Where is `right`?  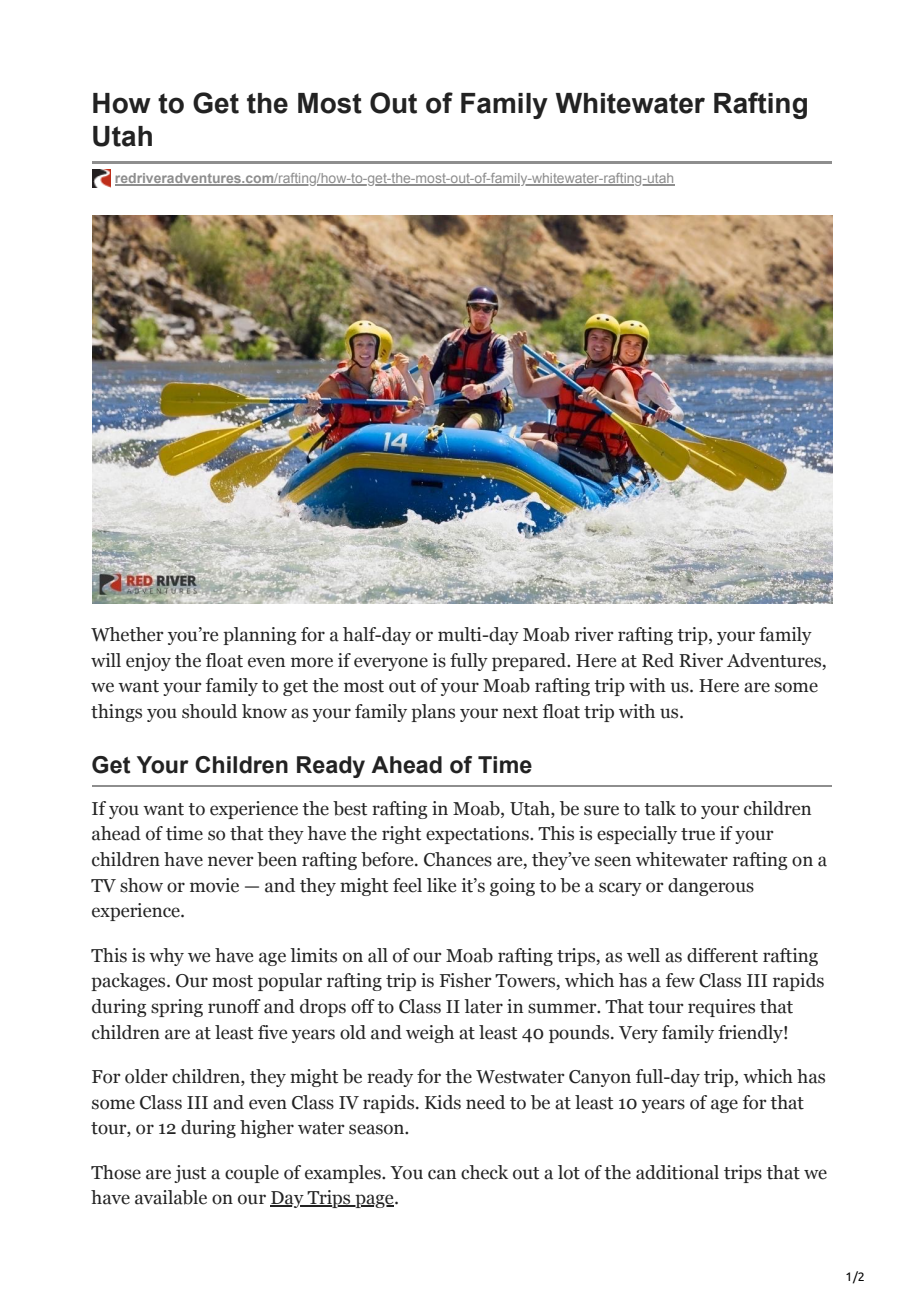 right is located at coordinates (401, 835).
